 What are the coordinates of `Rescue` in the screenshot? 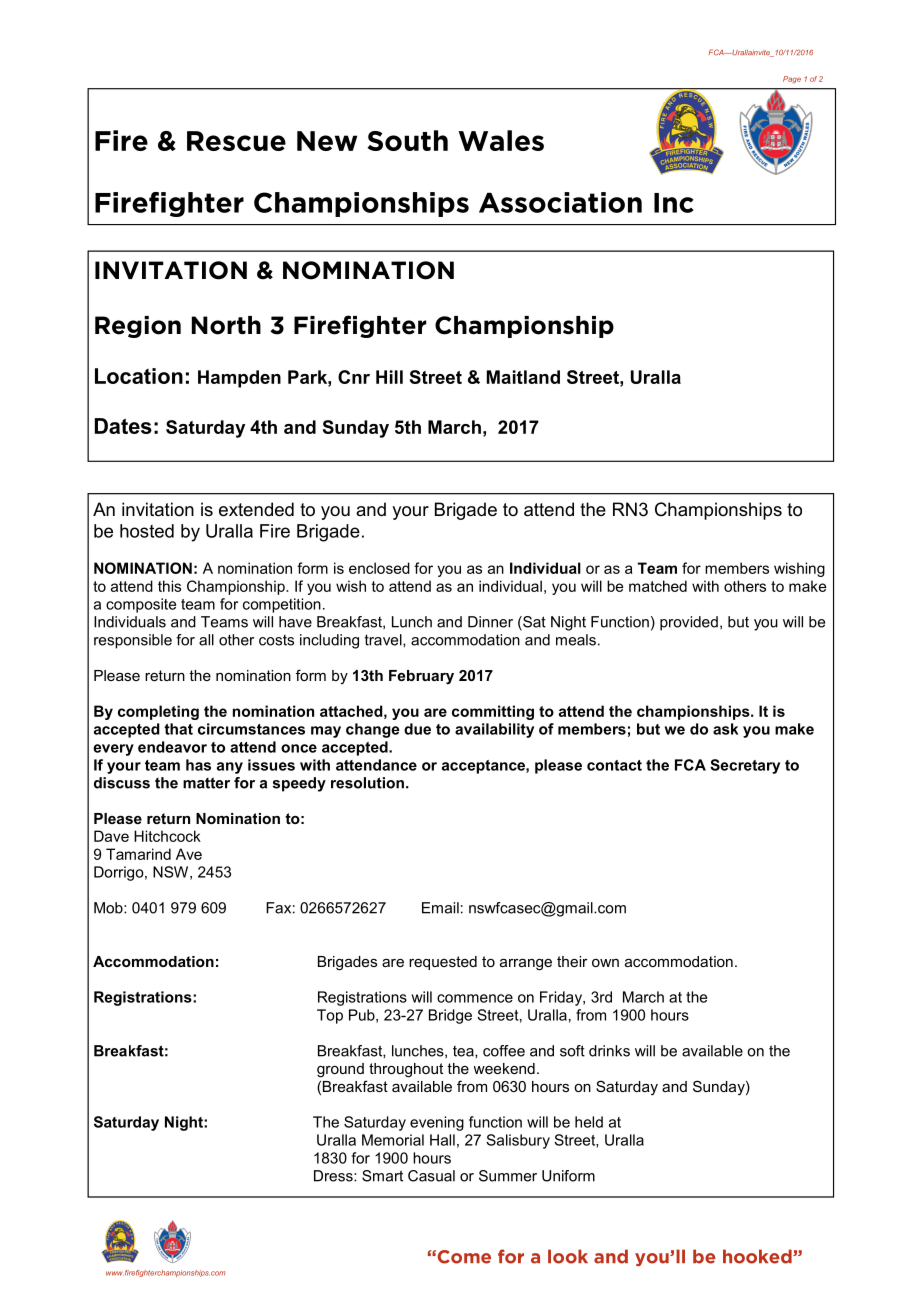 It's located at (236, 141).
